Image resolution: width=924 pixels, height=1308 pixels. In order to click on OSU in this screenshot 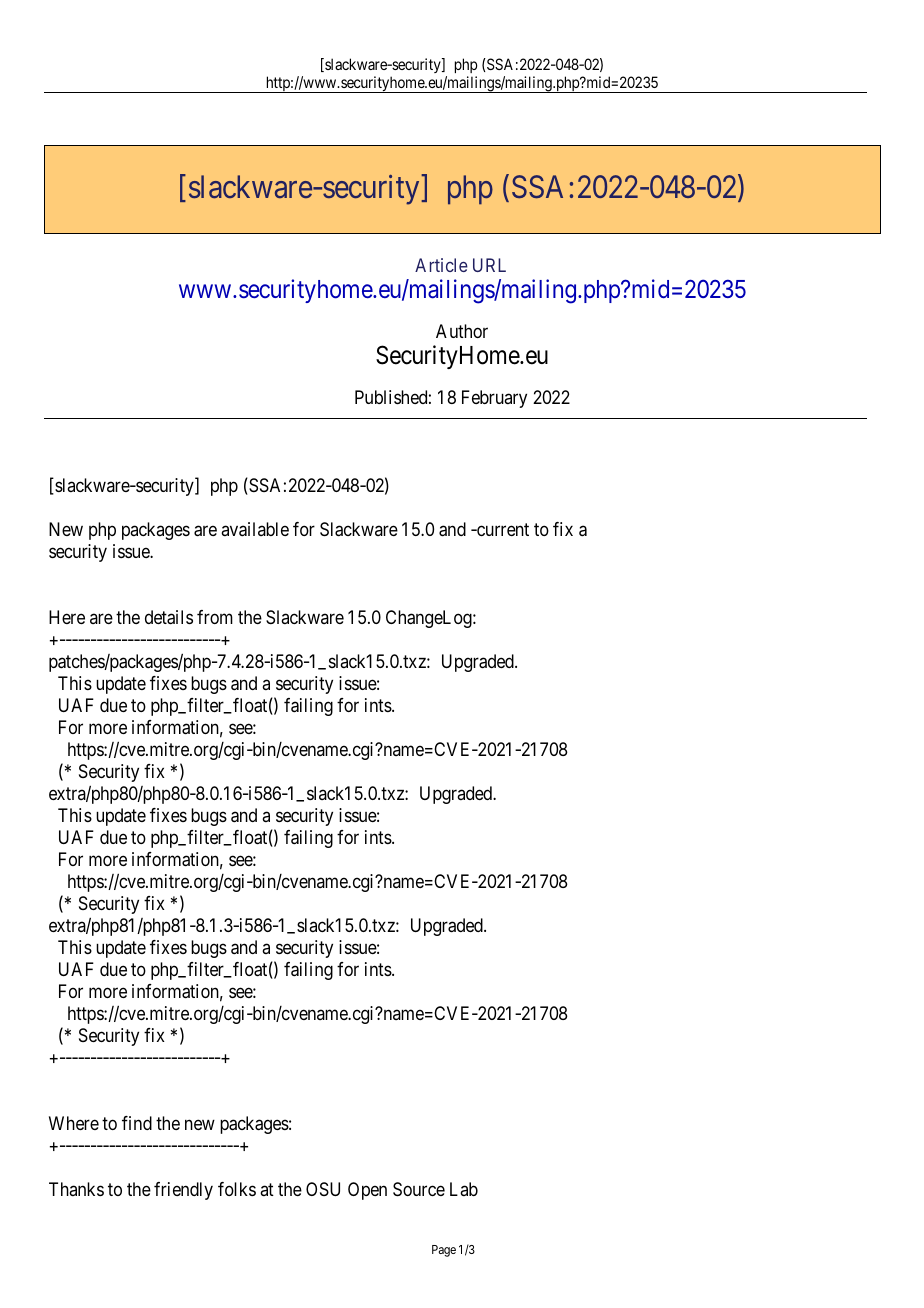, I will do `click(323, 1189)`.
